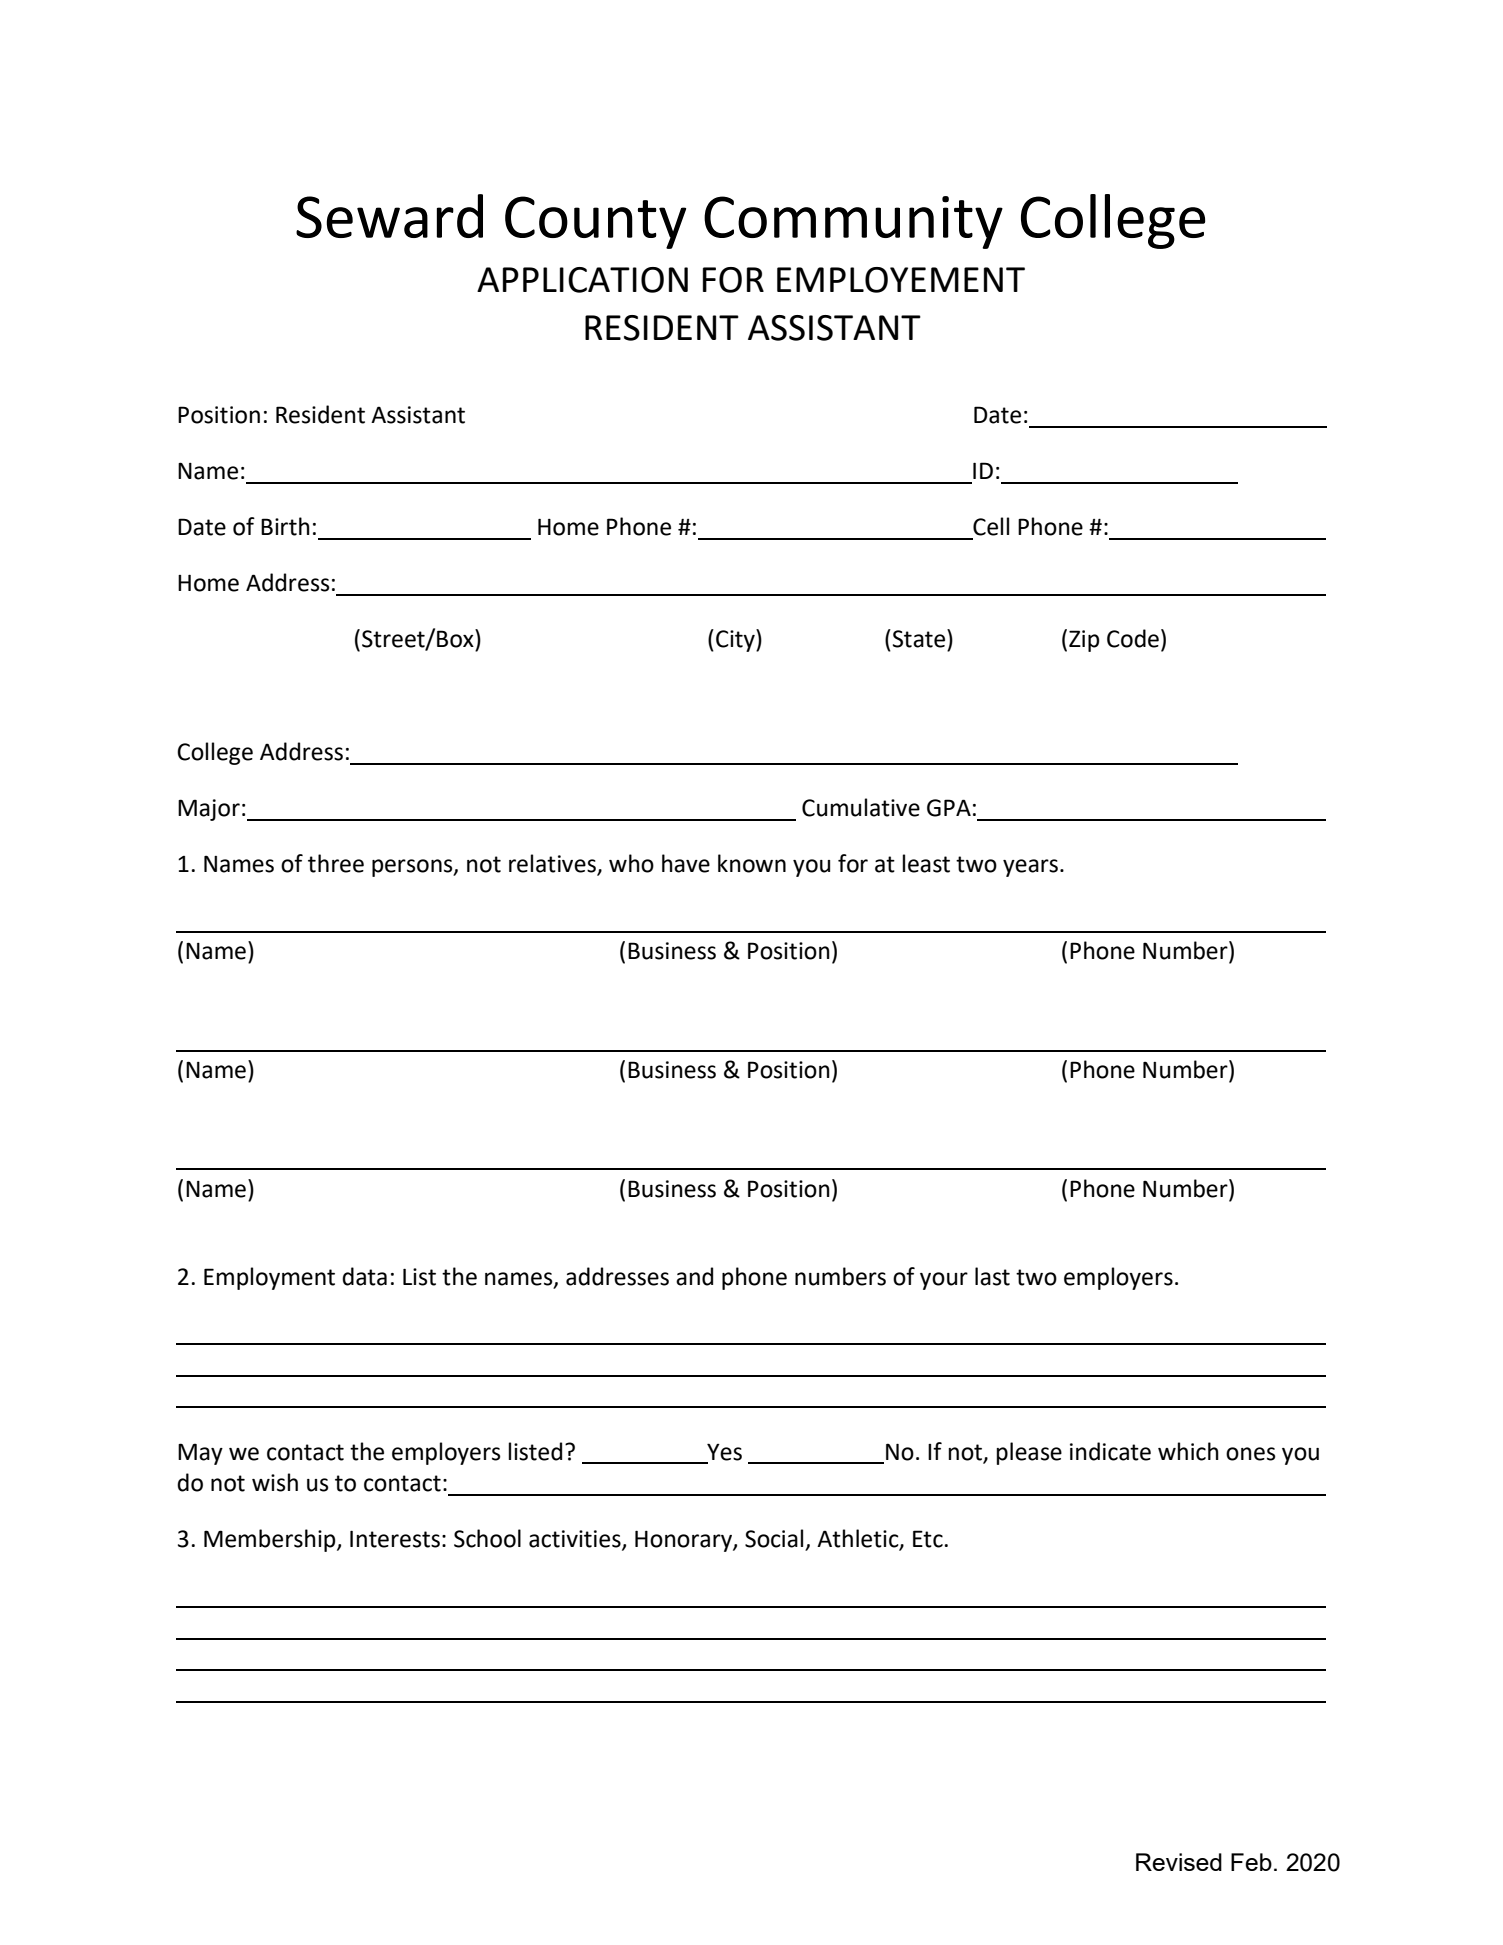 This image has width=1503, height=1945. I want to click on Membership, so click(271, 1540).
